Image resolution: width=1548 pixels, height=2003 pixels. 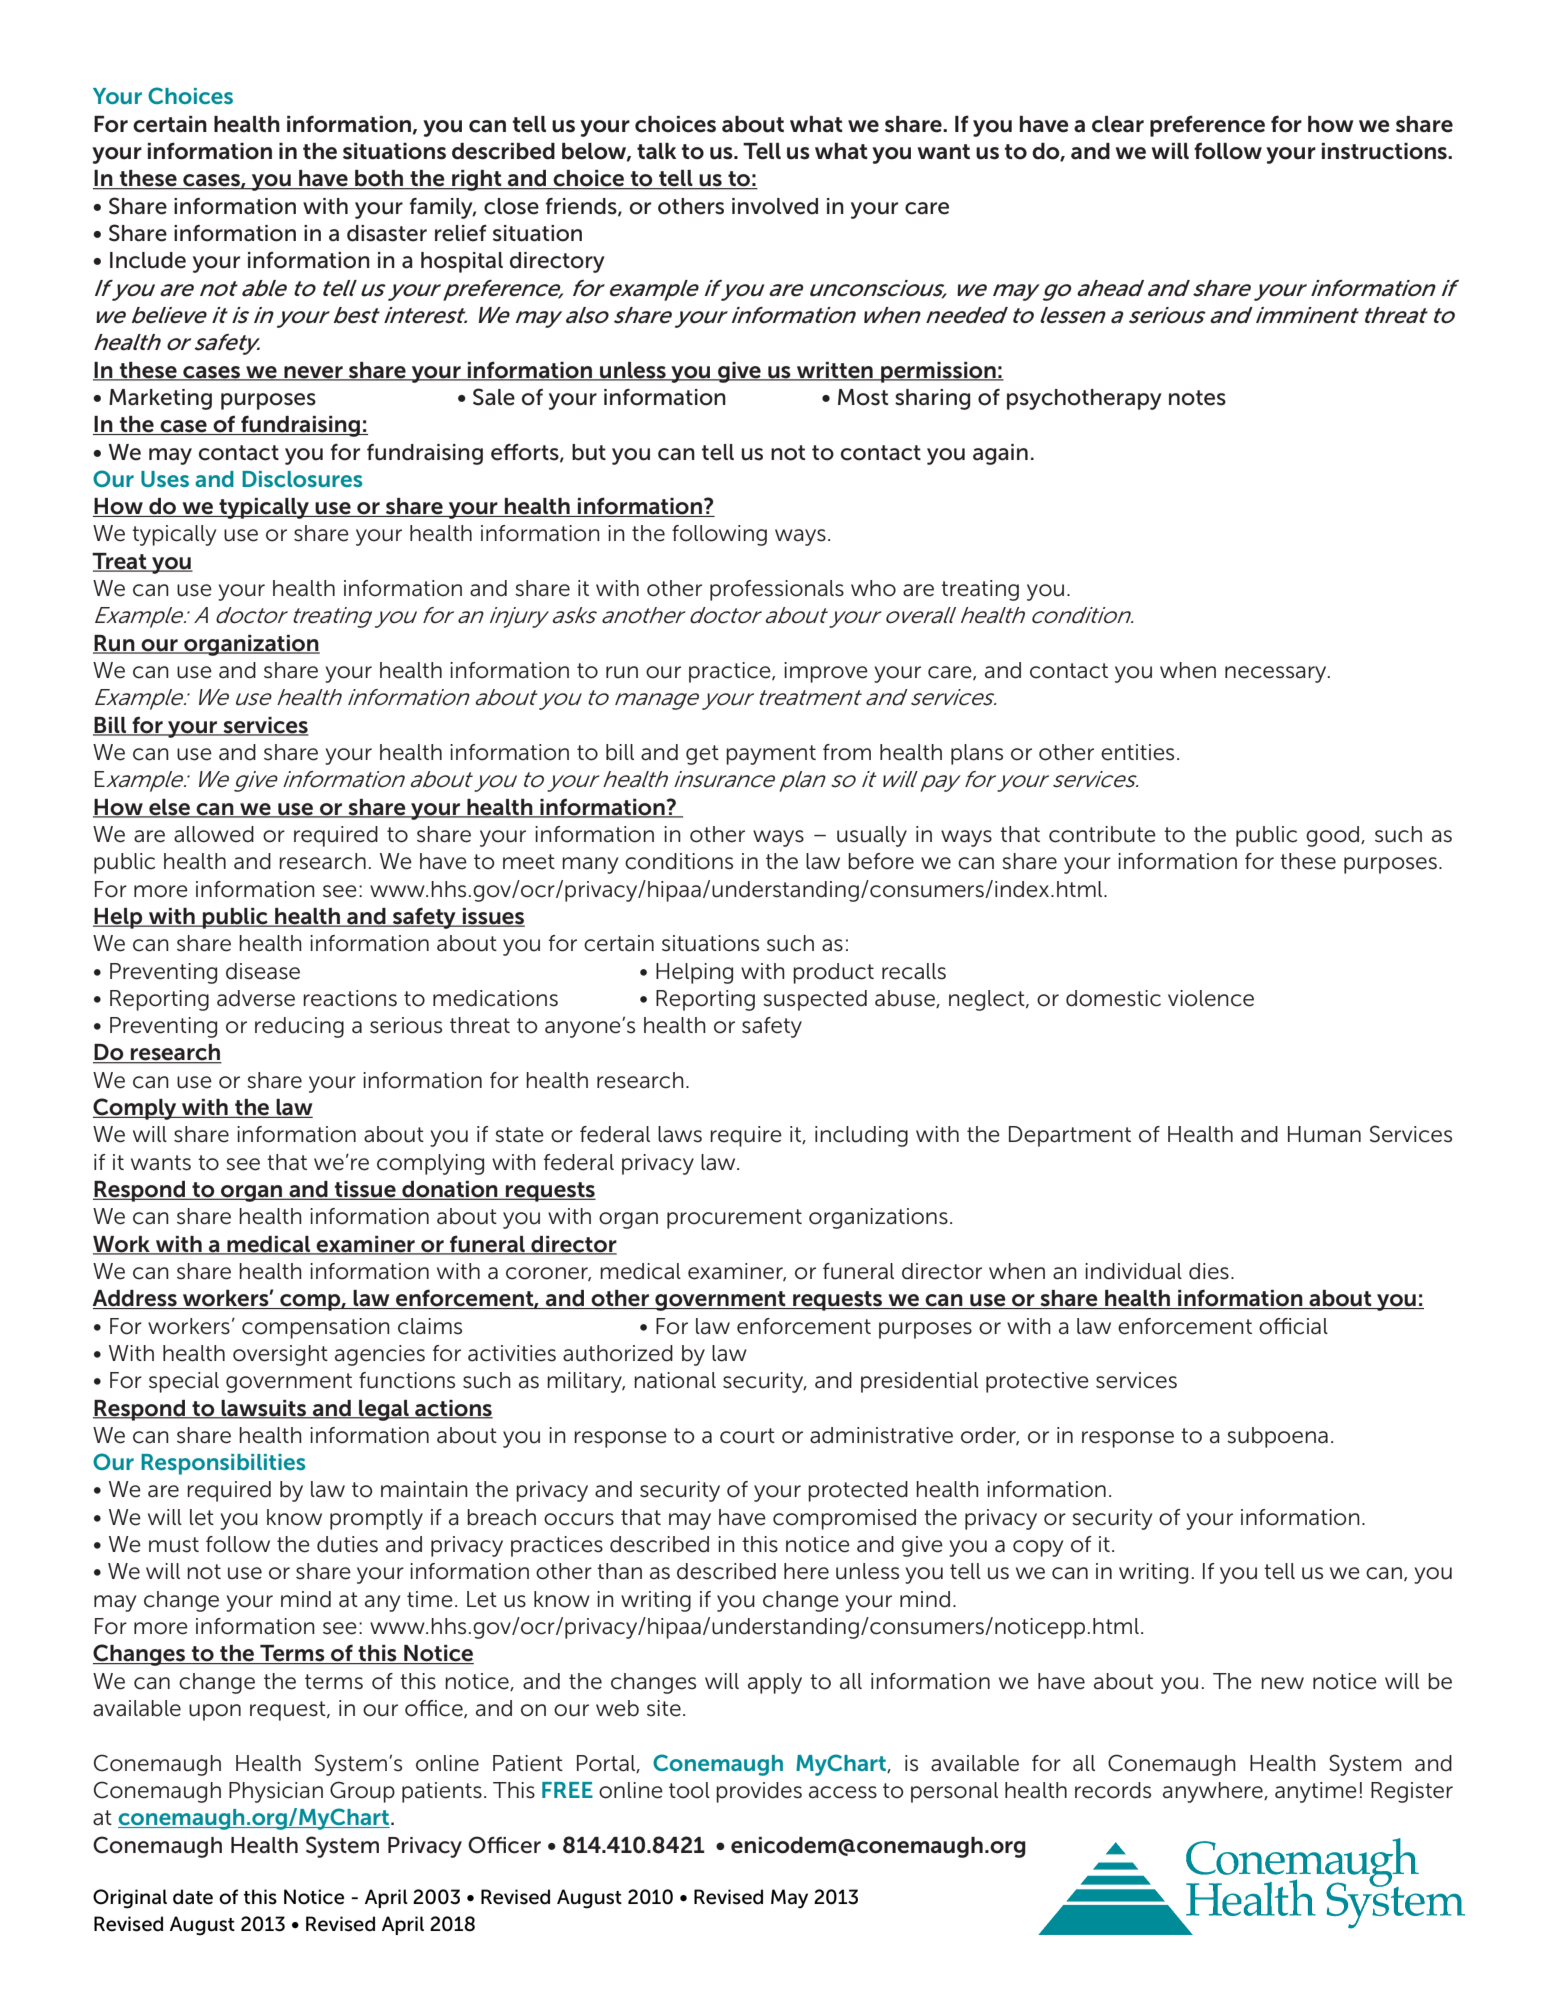 I want to click on instructions, so click(x=1385, y=151).
